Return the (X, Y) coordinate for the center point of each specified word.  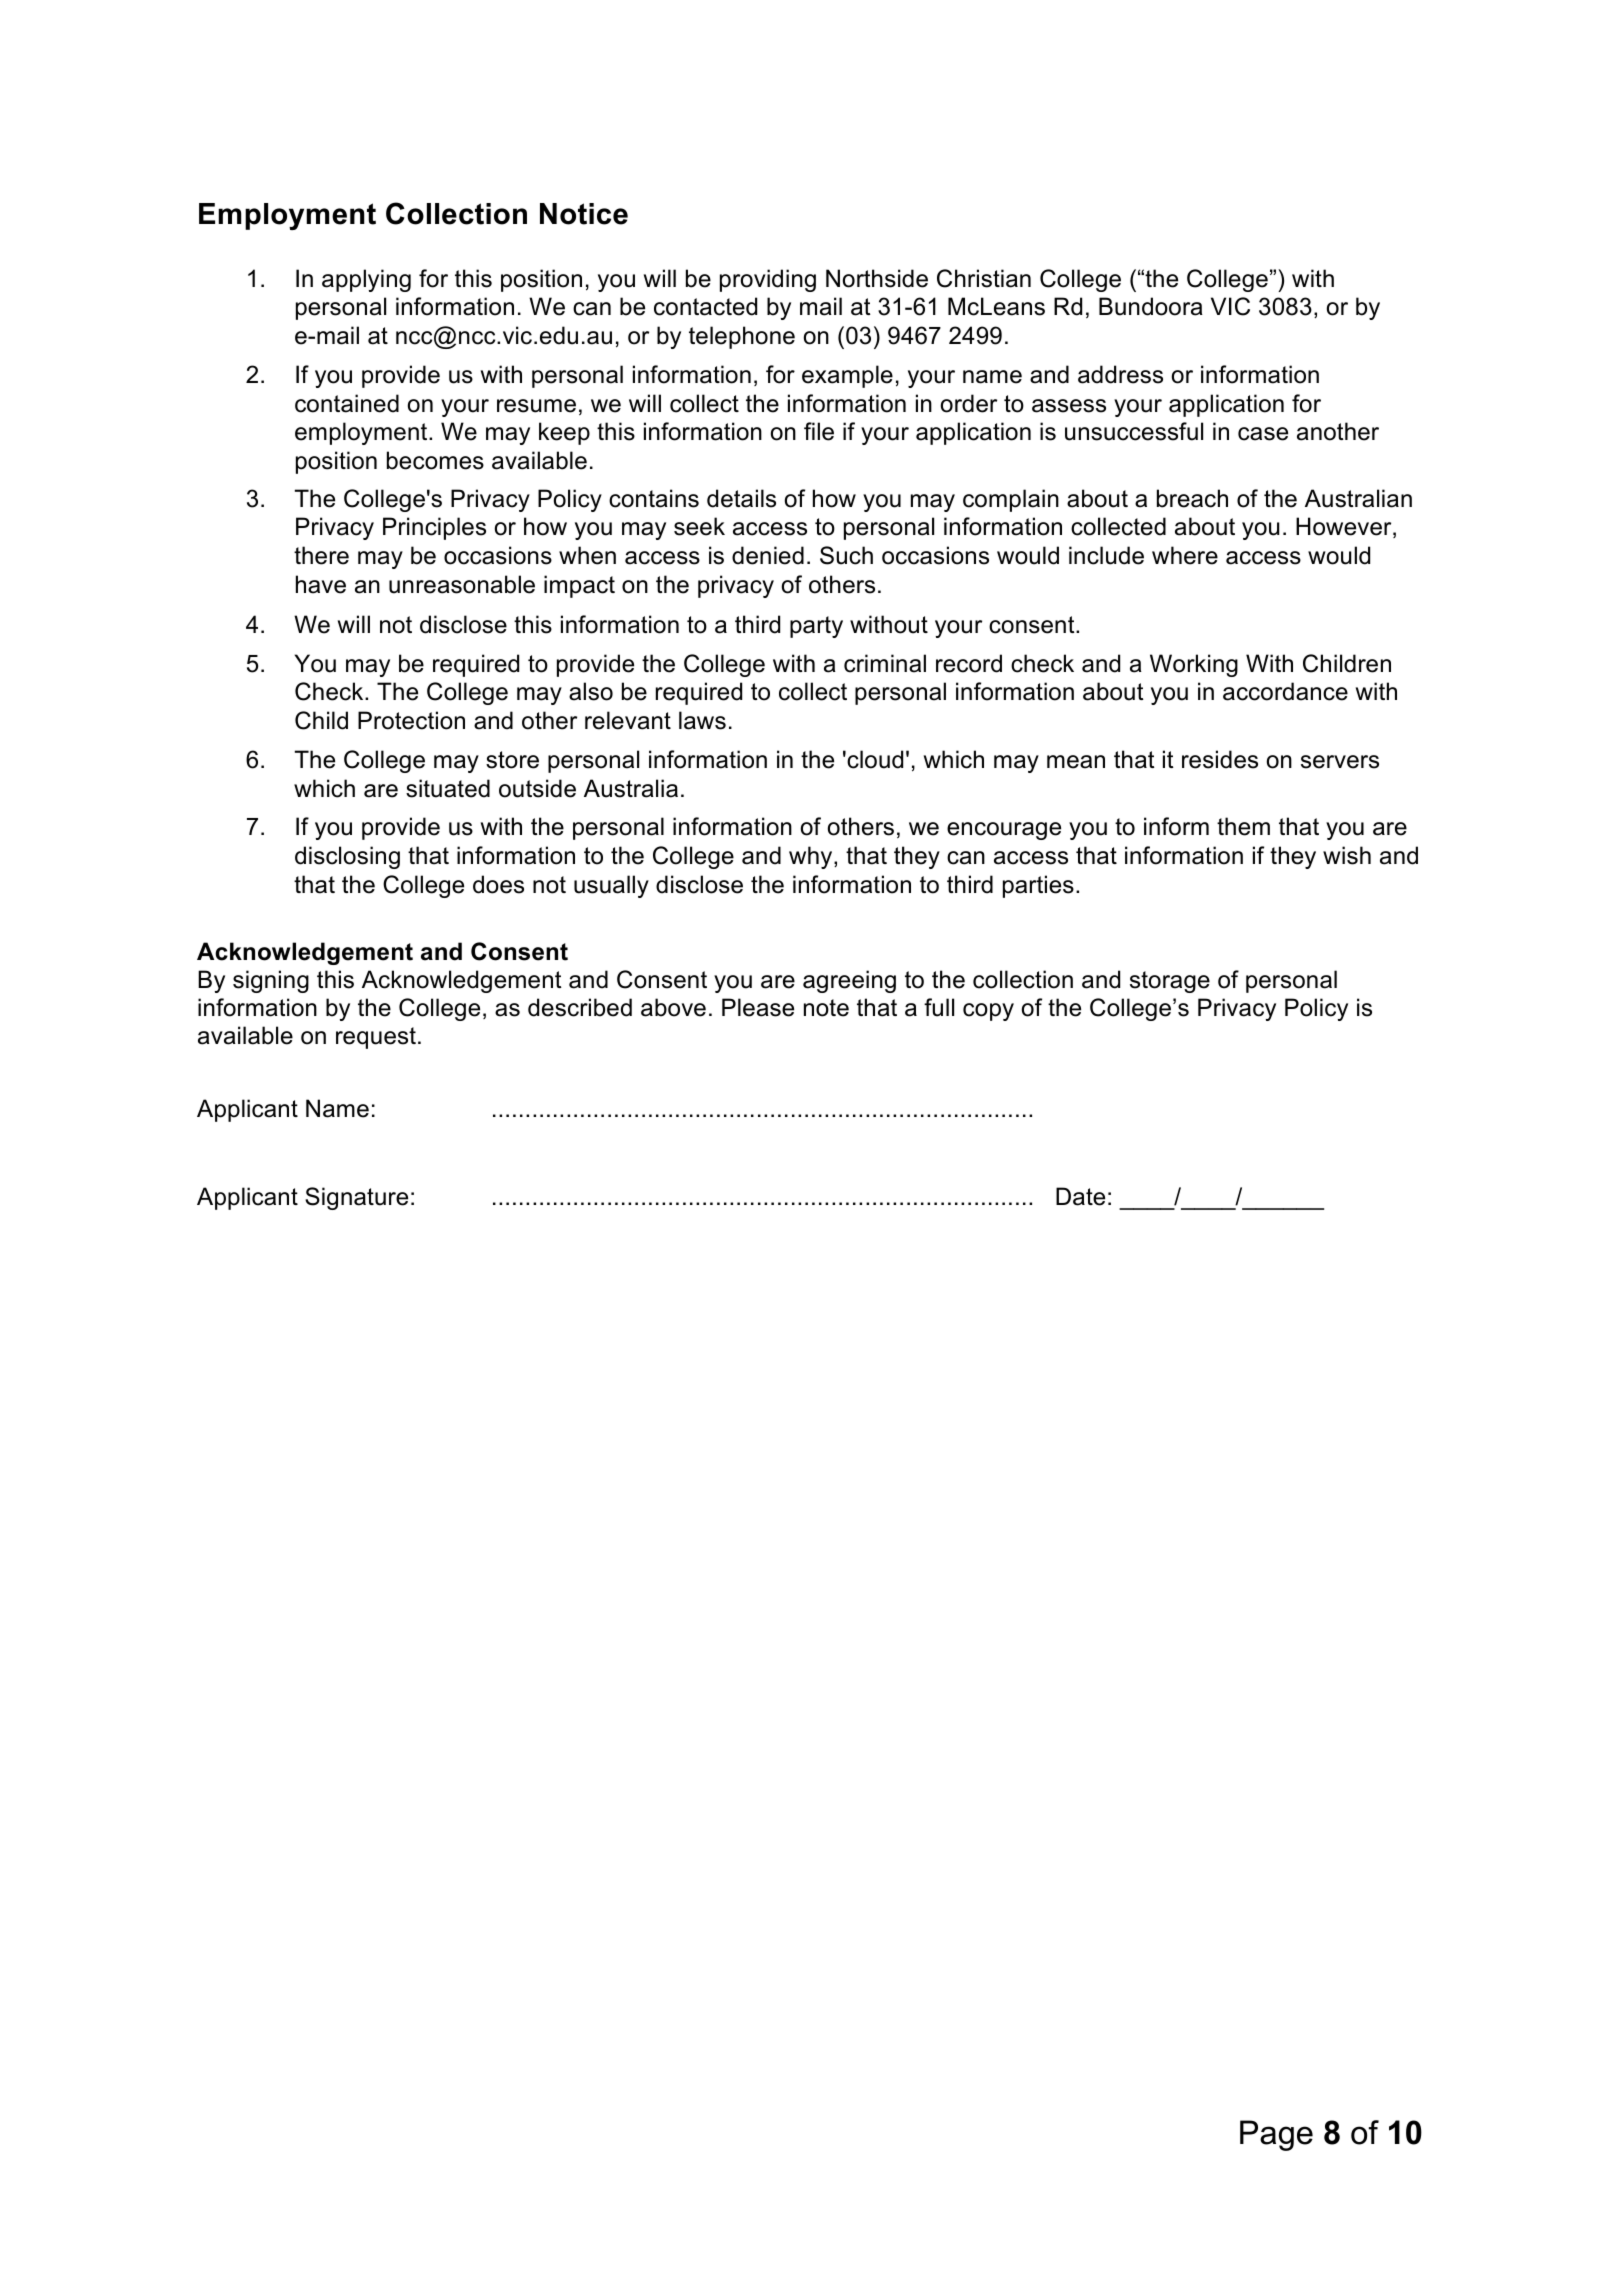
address (1120, 374)
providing (768, 280)
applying (366, 280)
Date (1080, 1196)
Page (1276, 2135)
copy (988, 1012)
